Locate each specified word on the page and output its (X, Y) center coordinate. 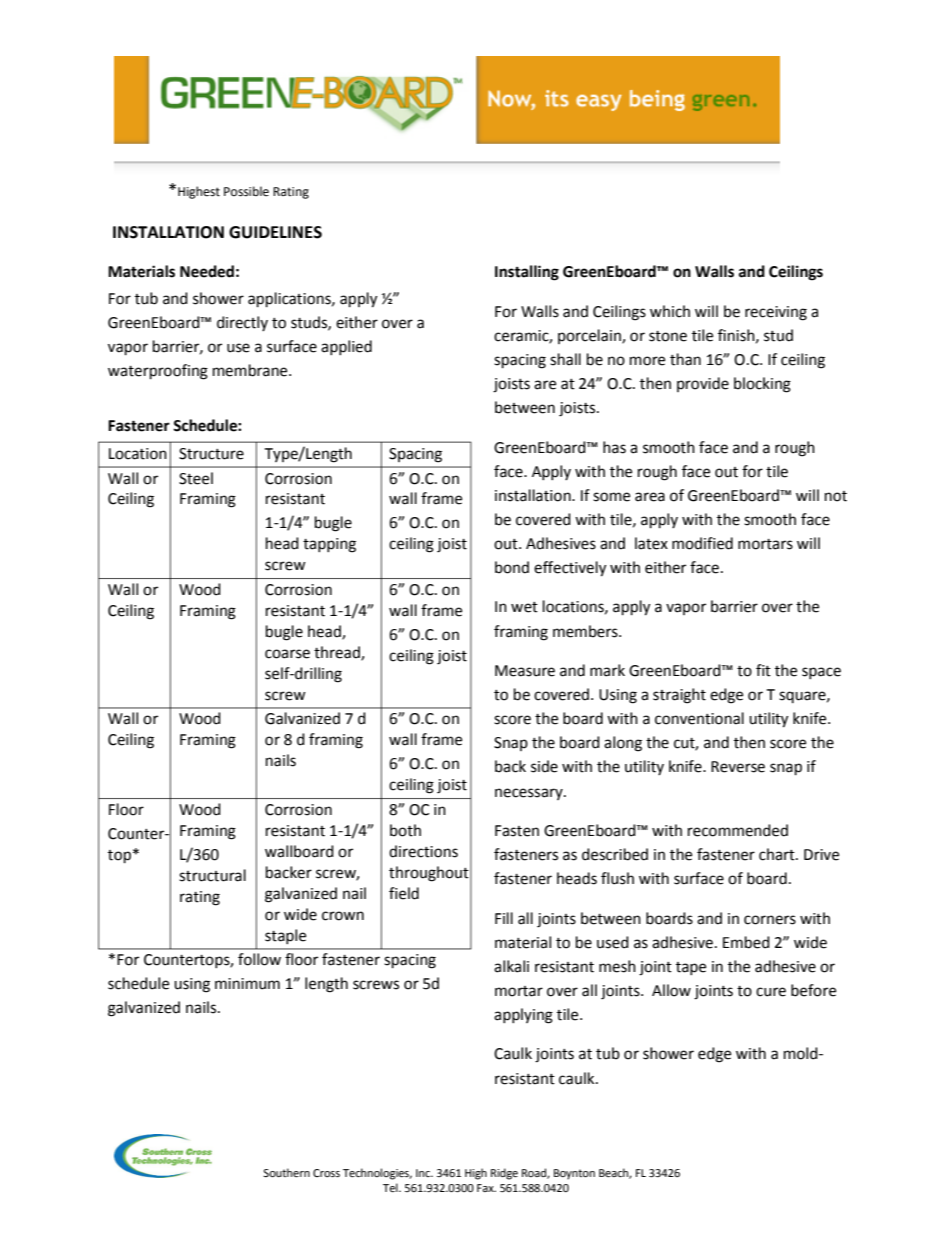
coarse (287, 654)
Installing (527, 273)
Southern (286, 1173)
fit (763, 670)
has (614, 447)
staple (285, 936)
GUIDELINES (275, 232)
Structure (211, 454)
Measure (525, 671)
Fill (504, 918)
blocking (762, 385)
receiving (776, 313)
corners (770, 920)
